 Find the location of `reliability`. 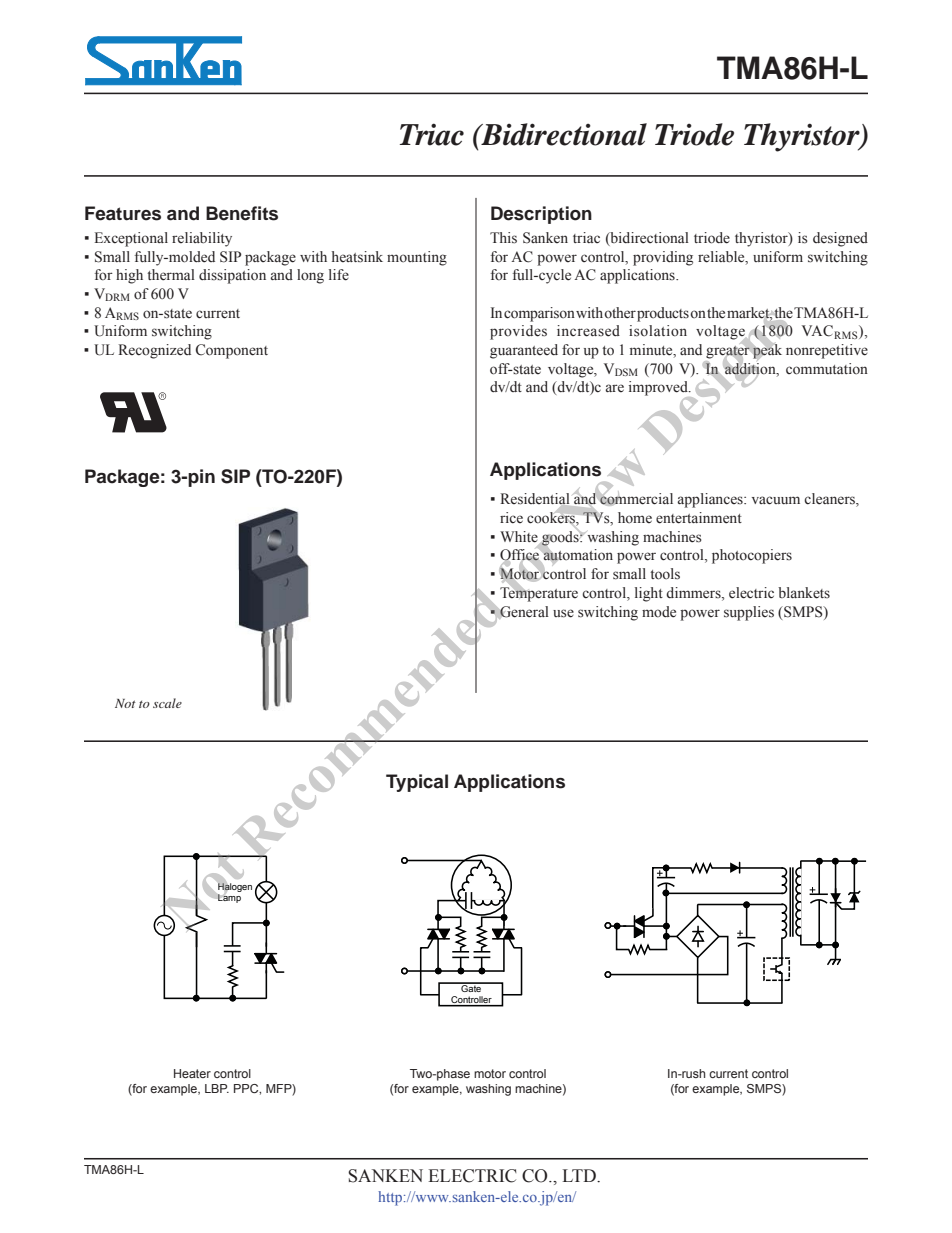

reliability is located at coordinates (202, 239).
